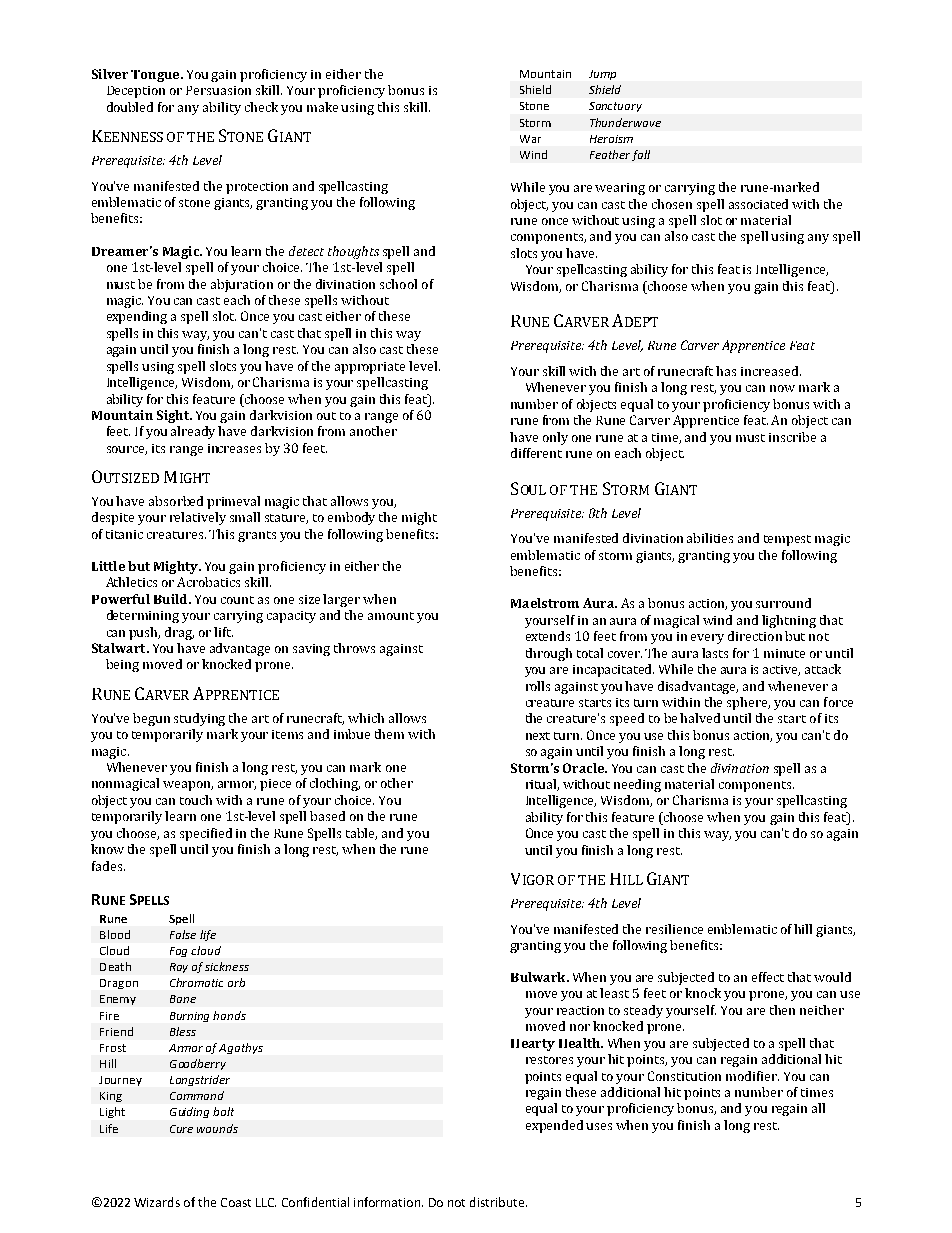 The height and width of the screenshot is (1233, 952). I want to click on modifier, so click(752, 1076).
